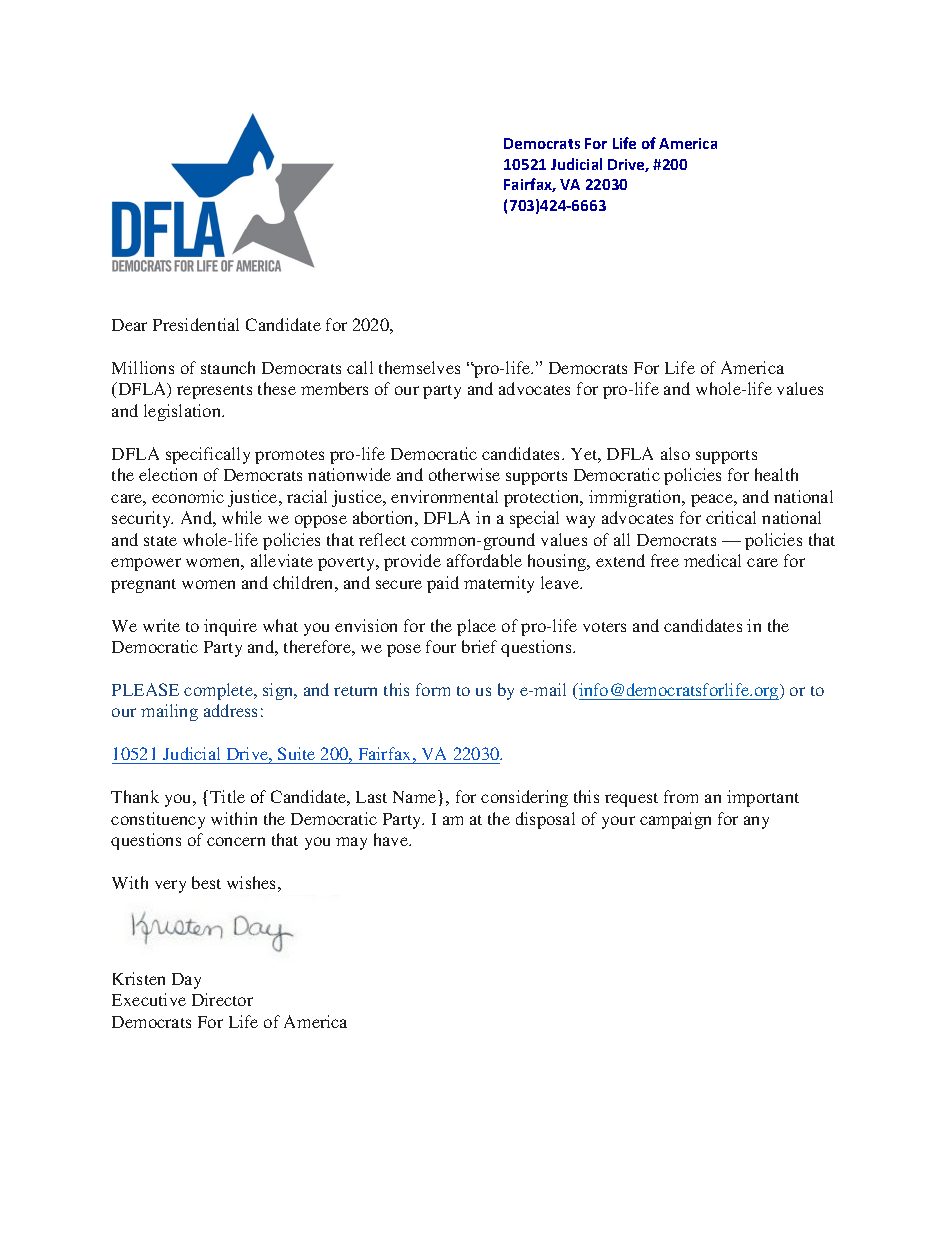  What do you see at coordinates (675, 820) in the screenshot?
I see `campaign` at bounding box center [675, 820].
